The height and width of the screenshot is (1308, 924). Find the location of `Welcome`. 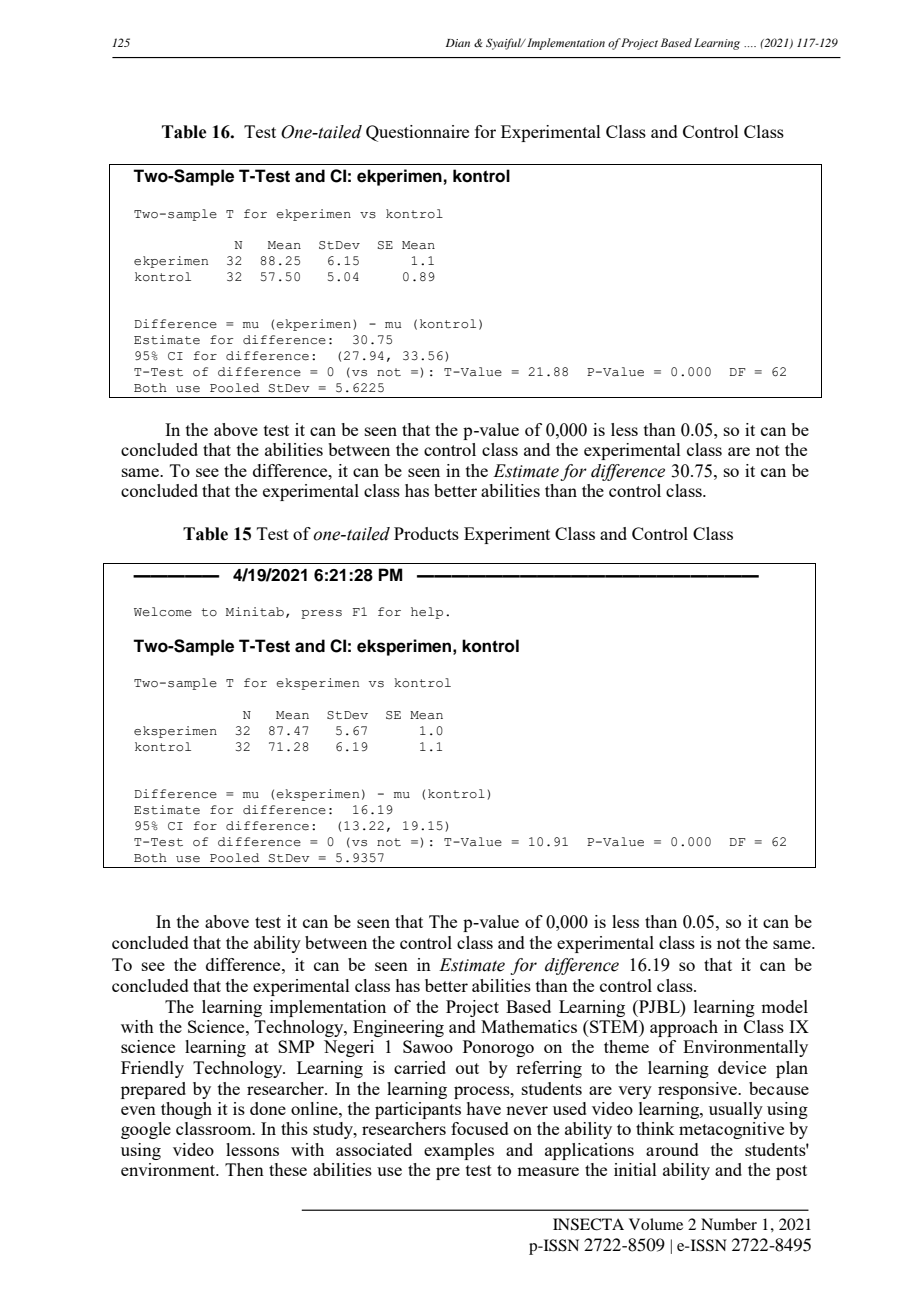

Welcome is located at coordinates (163, 612).
